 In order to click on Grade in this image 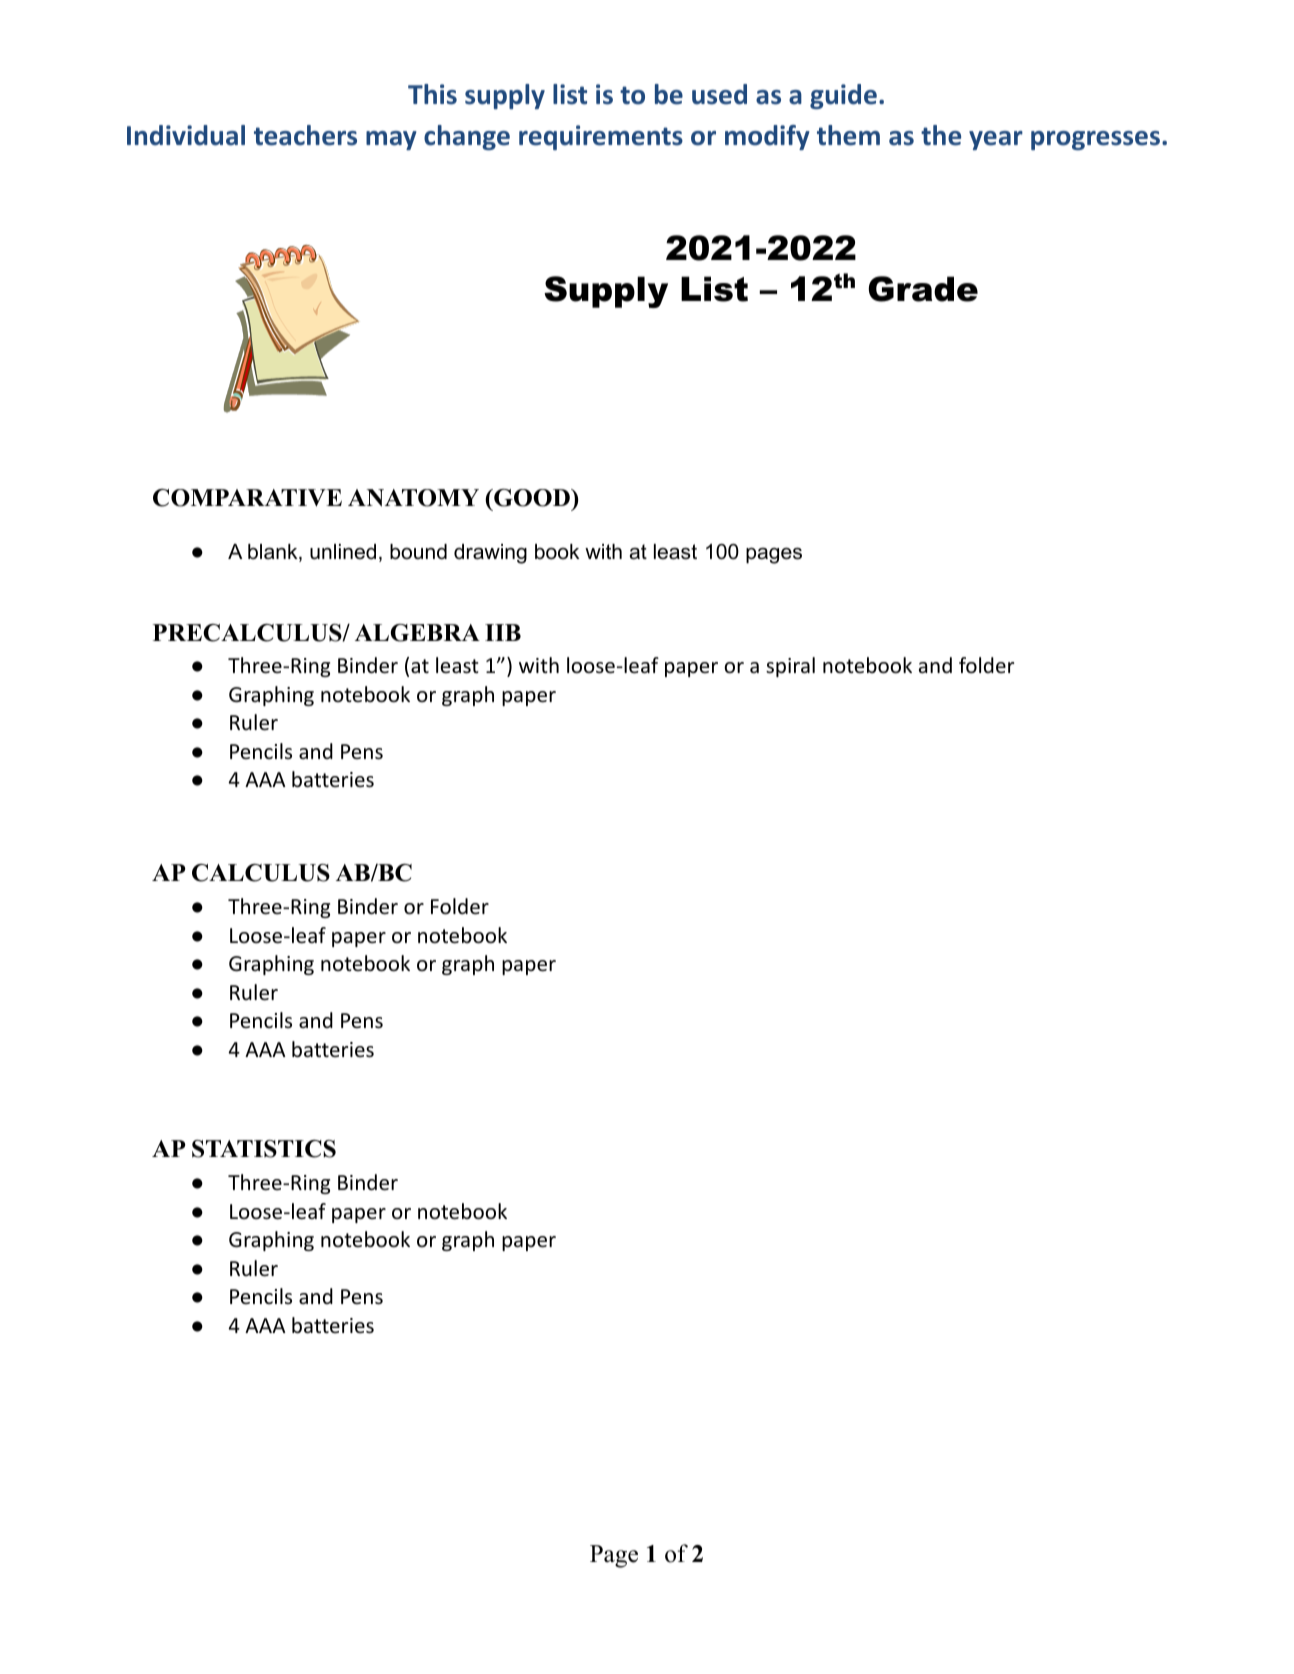, I will do `click(923, 289)`.
